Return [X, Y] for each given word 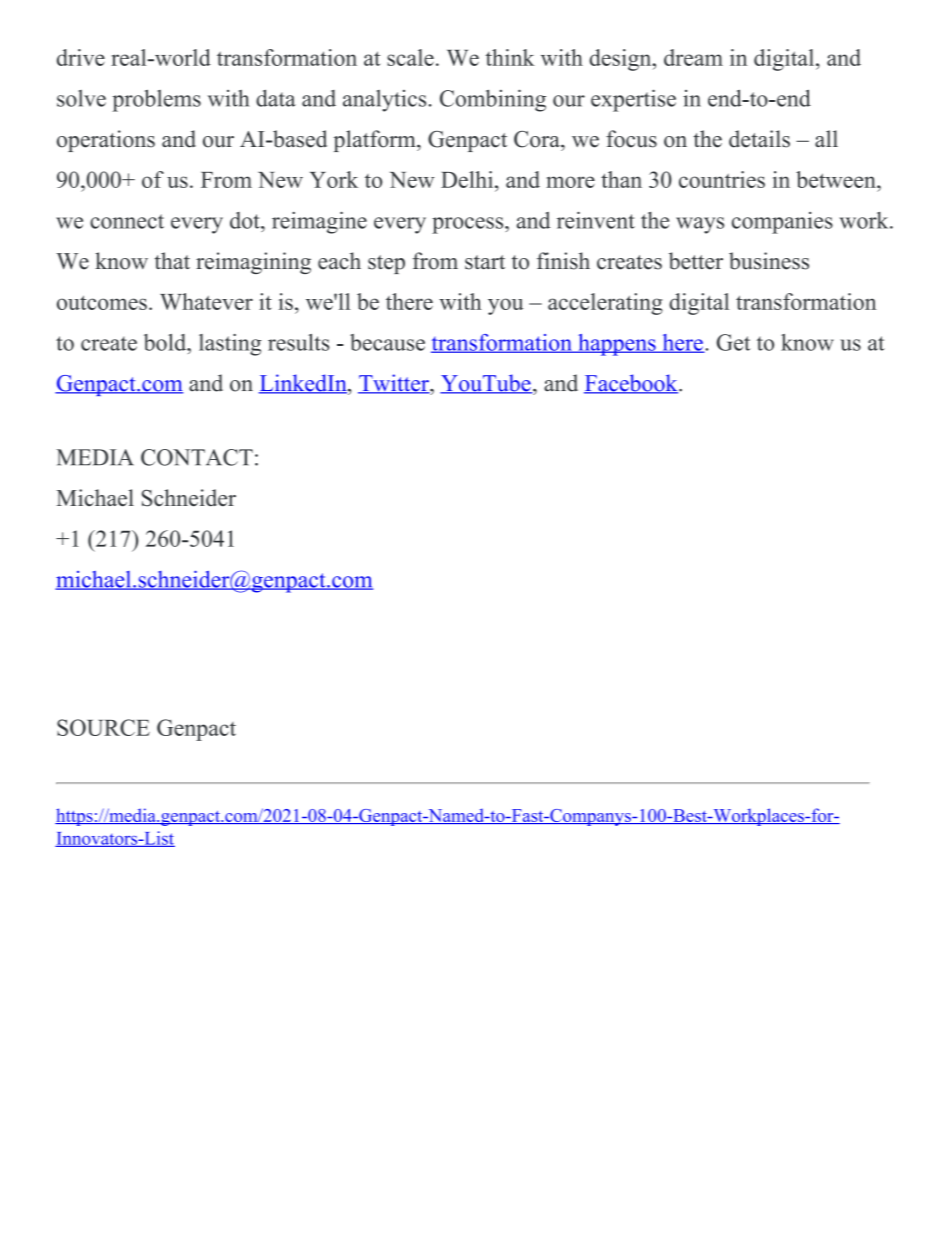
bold [166, 342]
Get [733, 342]
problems [156, 100]
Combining [493, 100]
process [469, 225]
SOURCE [103, 727]
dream [693, 57]
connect [127, 221]
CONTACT [197, 457]
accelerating [605, 304]
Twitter [394, 384]
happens [617, 345]
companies [782, 223]
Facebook [632, 384]
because [387, 342]
